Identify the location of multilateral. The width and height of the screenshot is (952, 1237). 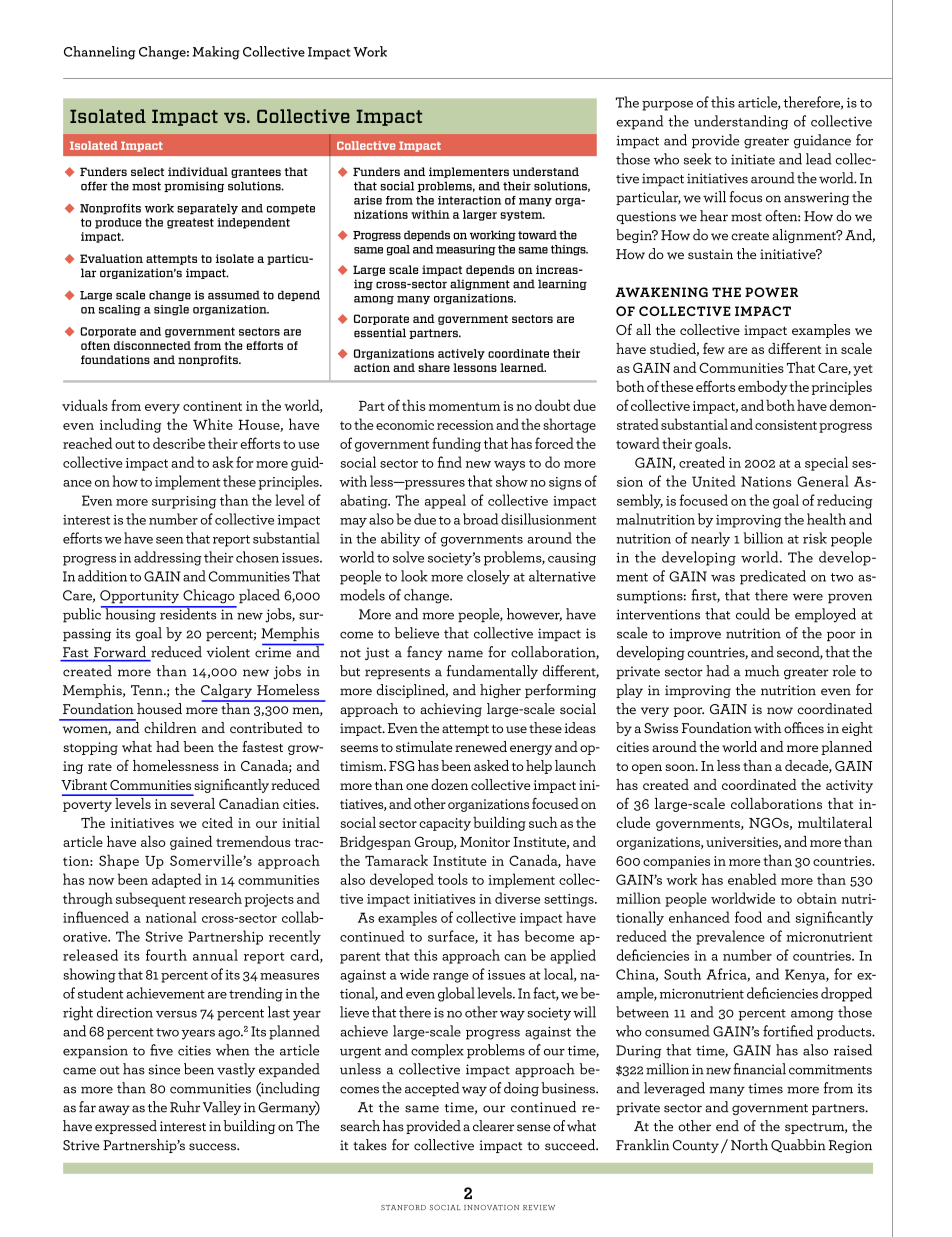
(835, 822).
